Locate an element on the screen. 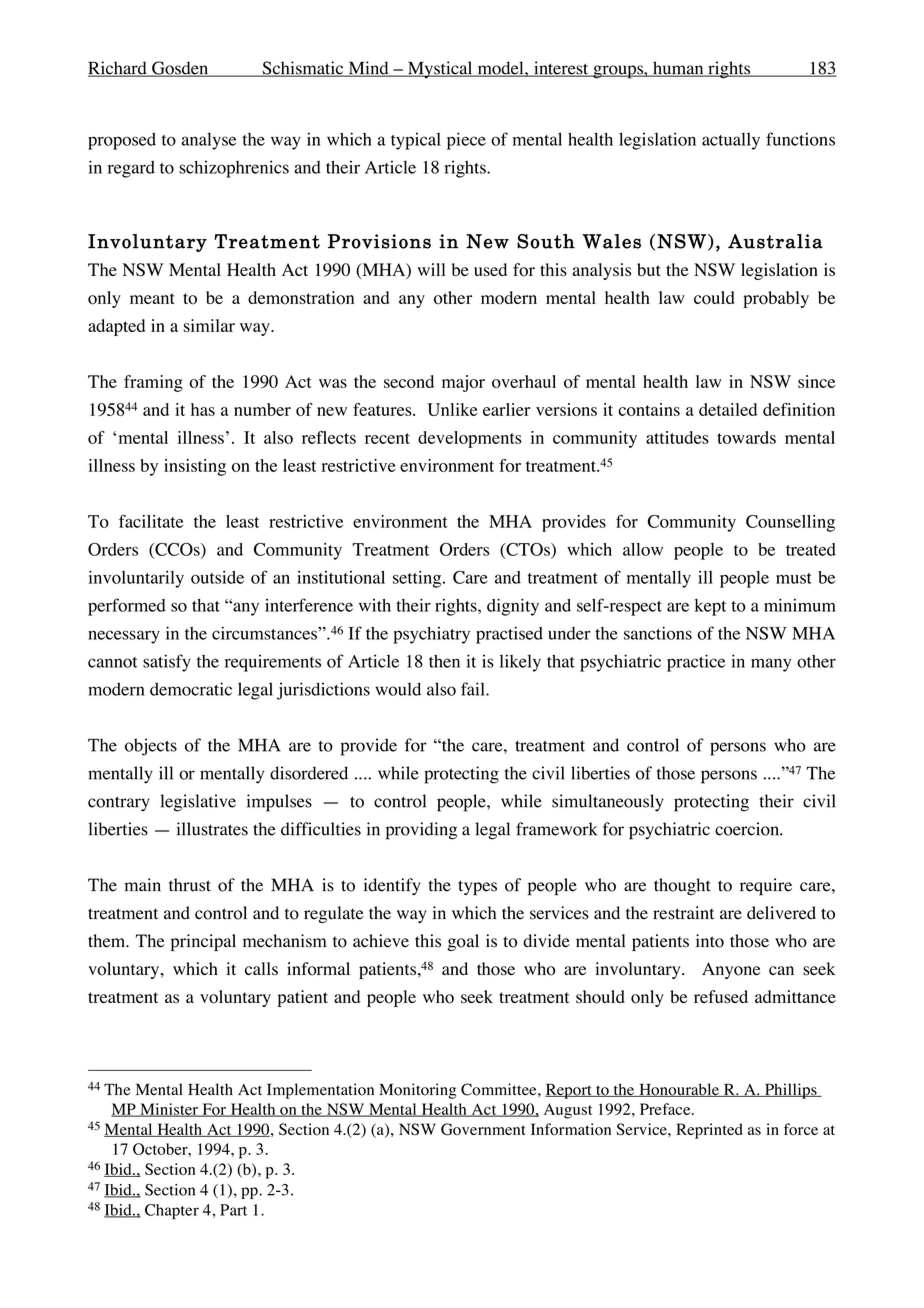  analyse is located at coordinates (209, 141).
